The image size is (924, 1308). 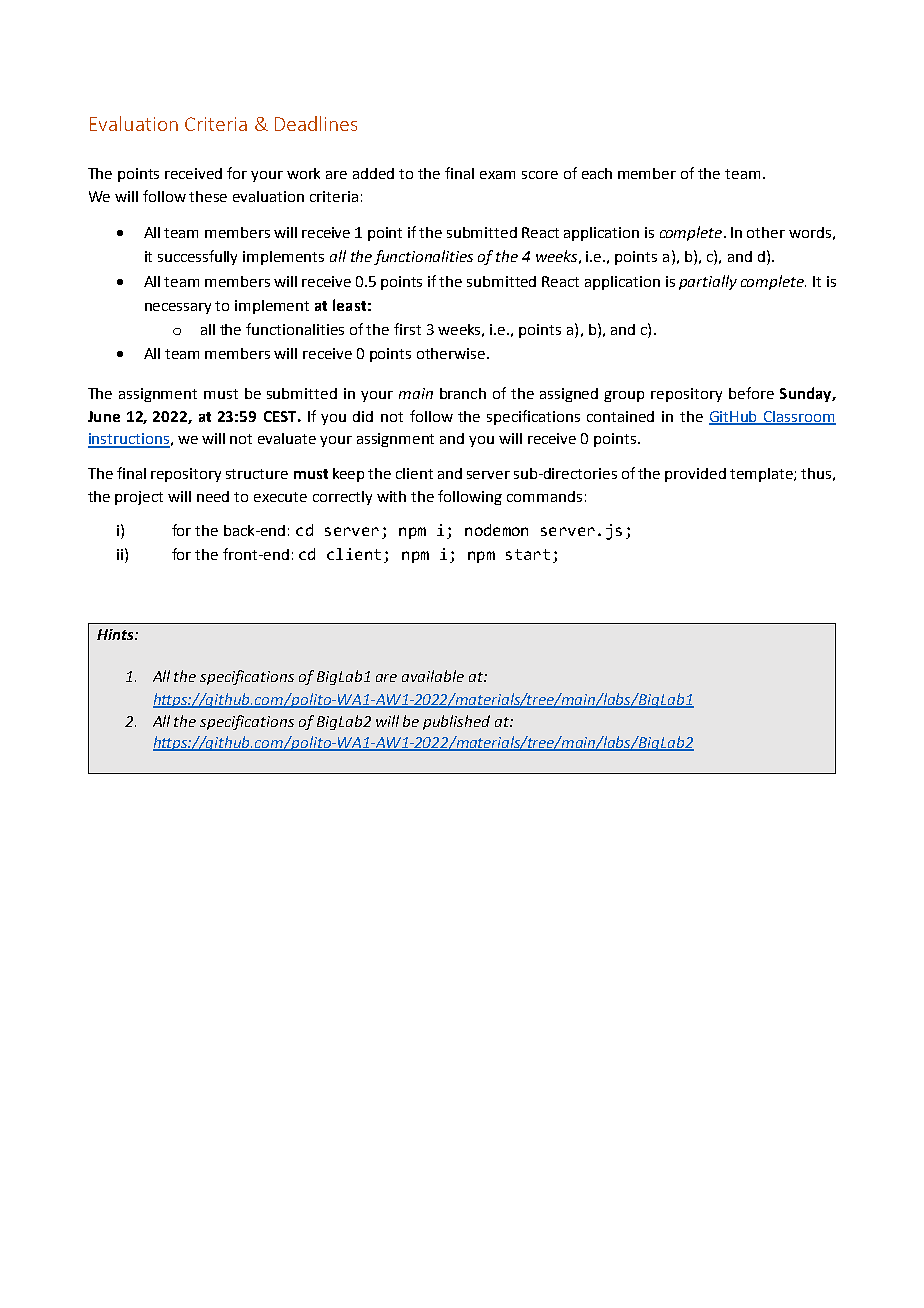 I want to click on exam, so click(x=497, y=175).
